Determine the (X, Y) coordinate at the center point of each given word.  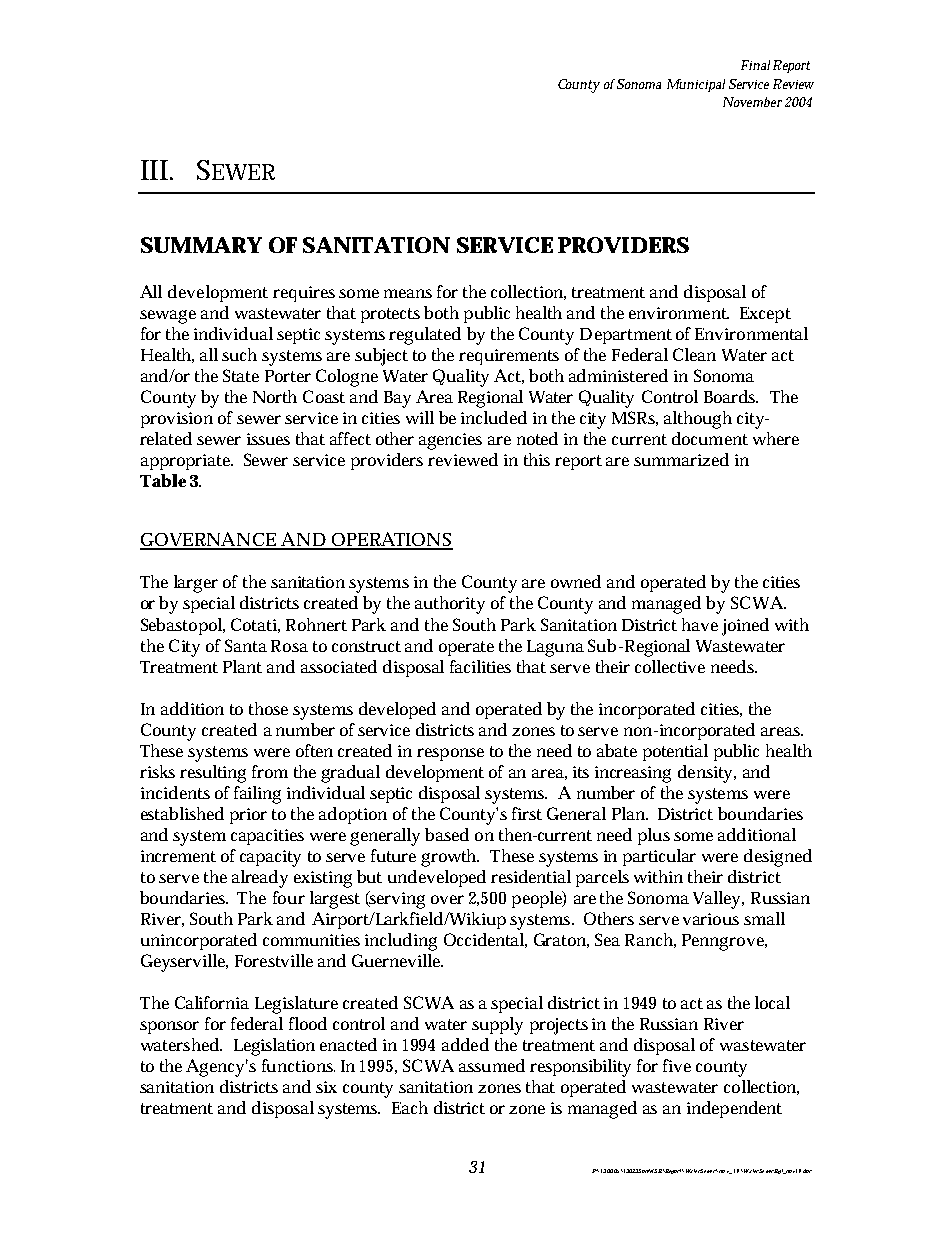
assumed (492, 1065)
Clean (694, 354)
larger (196, 584)
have (700, 624)
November (752, 102)
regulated (425, 336)
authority (450, 605)
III (154, 170)
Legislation (274, 1047)
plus (654, 836)
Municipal (696, 85)
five (677, 1065)
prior (248, 816)
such (239, 354)
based (447, 834)
